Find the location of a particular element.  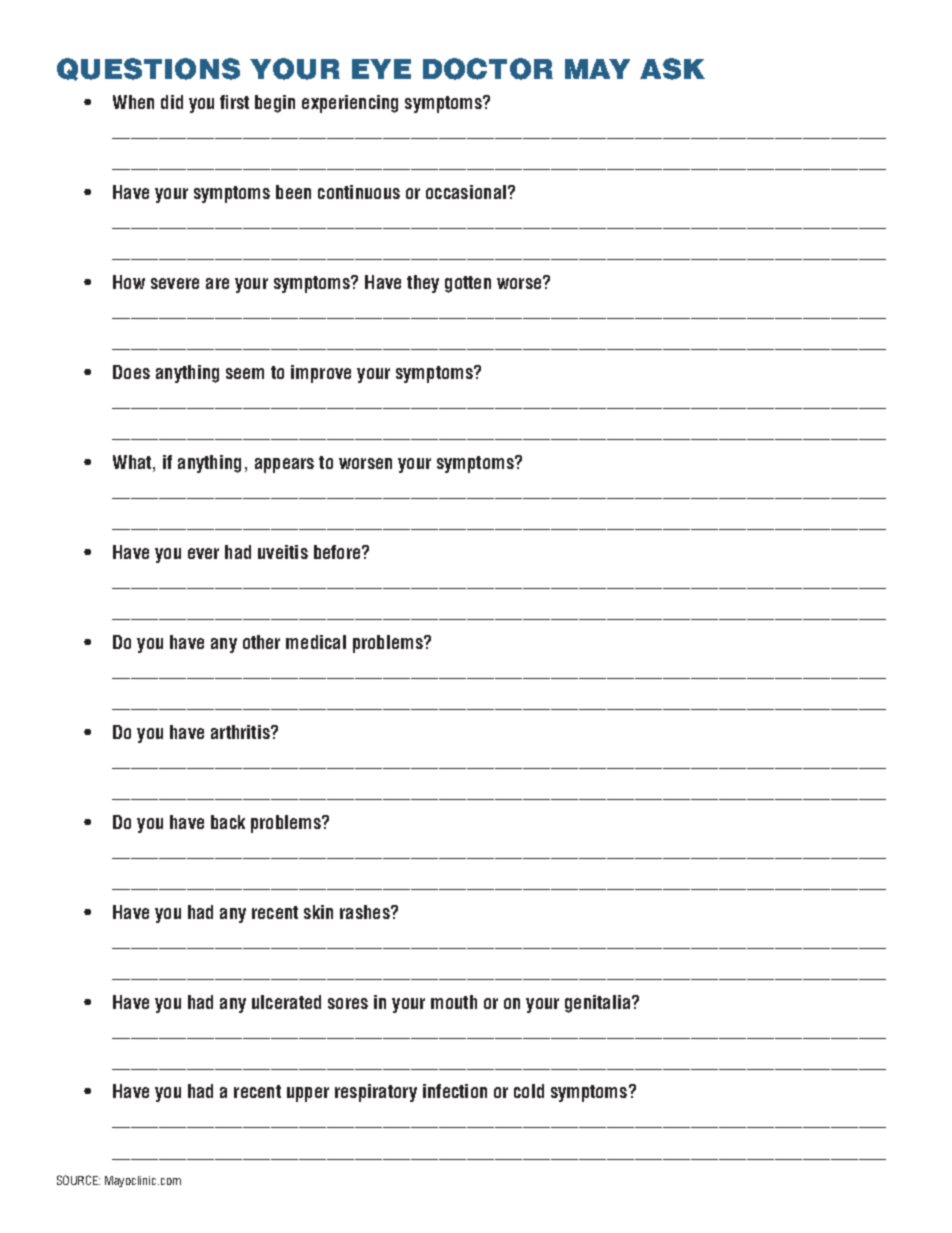

ASK is located at coordinates (672, 69).
